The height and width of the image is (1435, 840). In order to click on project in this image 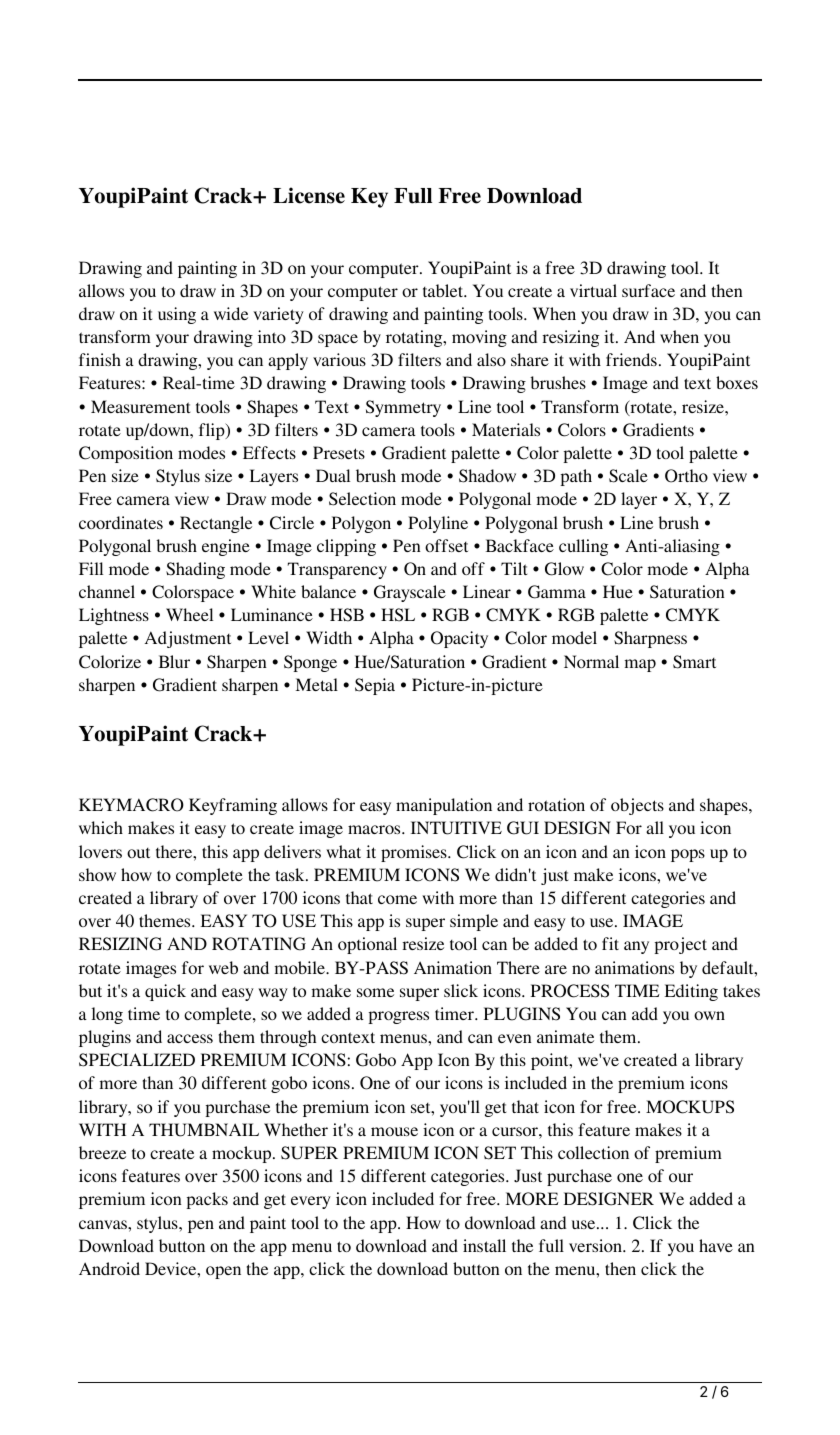, I will do `click(680, 945)`.
